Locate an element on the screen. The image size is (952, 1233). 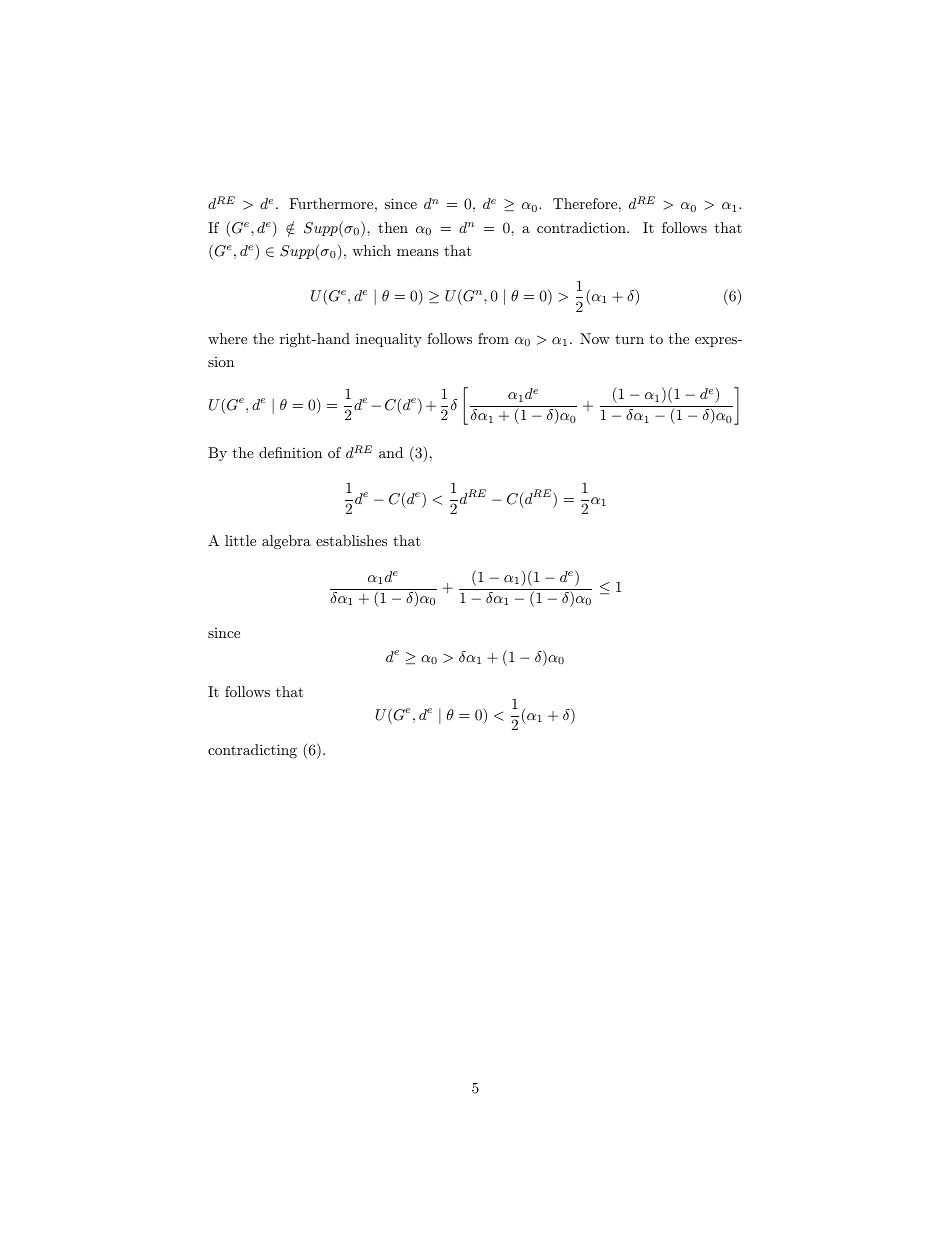
Now is located at coordinates (595, 338).
